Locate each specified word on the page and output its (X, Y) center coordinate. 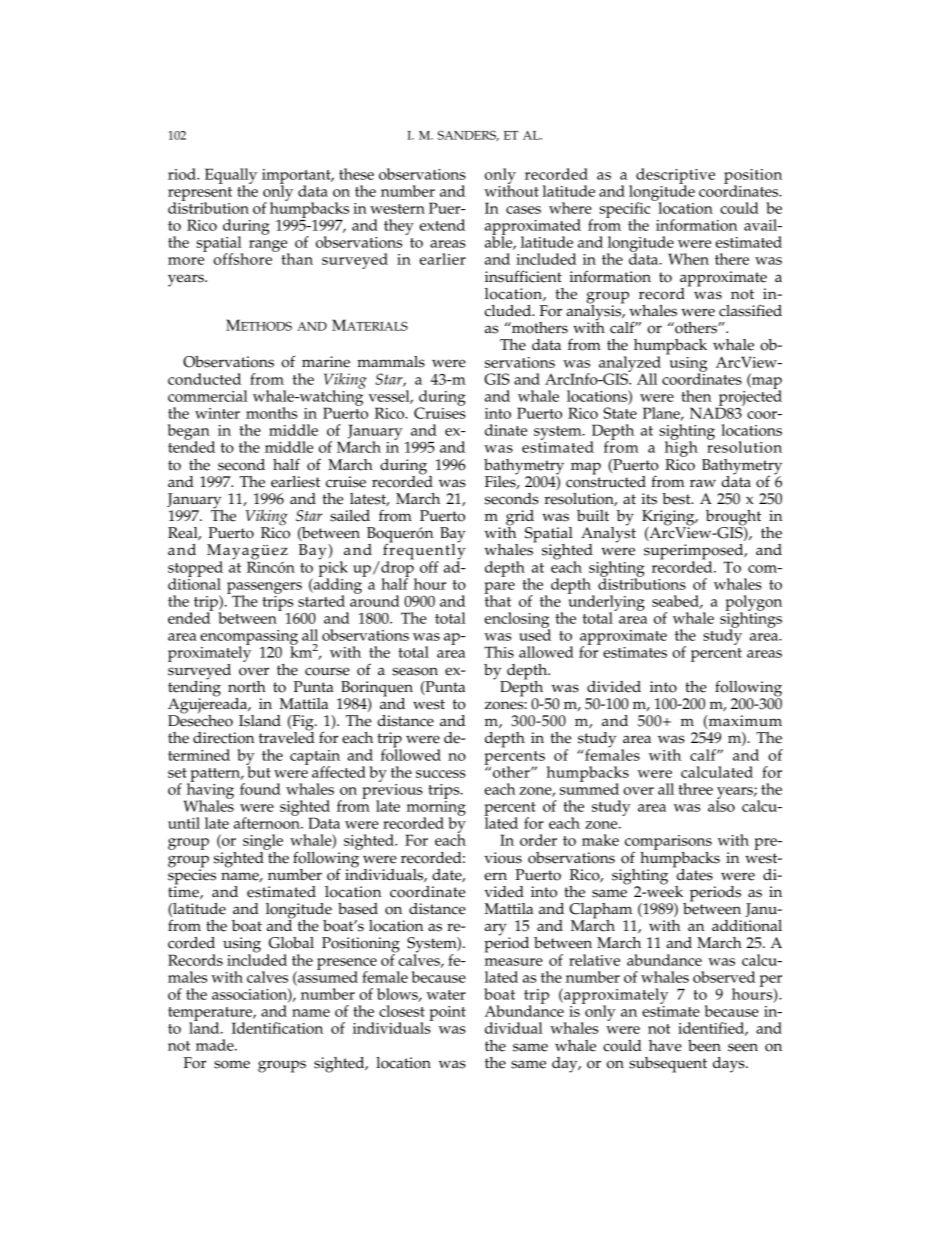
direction (223, 738)
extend (442, 225)
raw (703, 483)
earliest (295, 482)
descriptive (675, 177)
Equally (231, 177)
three (695, 789)
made (216, 1045)
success (441, 774)
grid (520, 519)
